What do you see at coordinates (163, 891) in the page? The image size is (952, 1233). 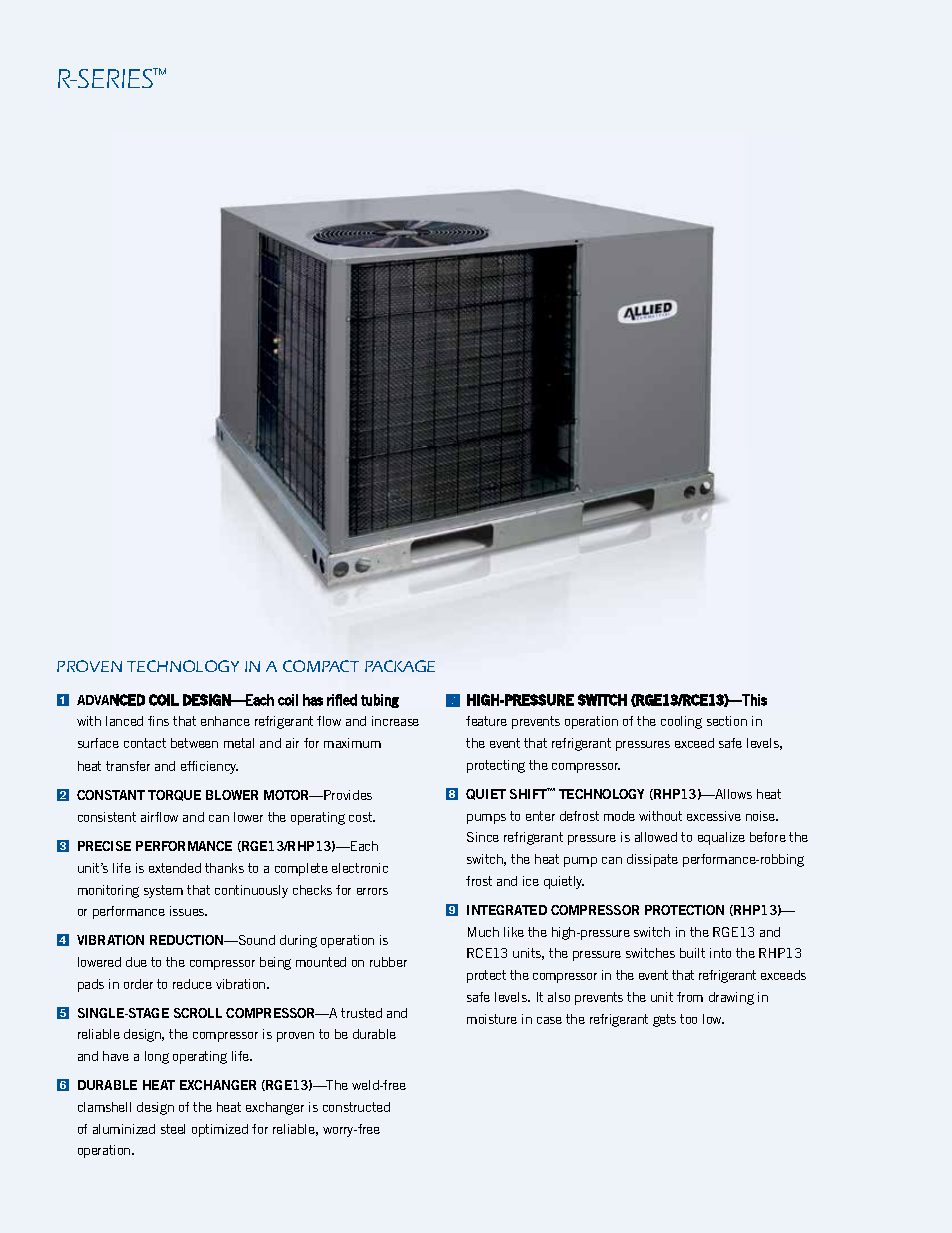 I see `system` at bounding box center [163, 891].
